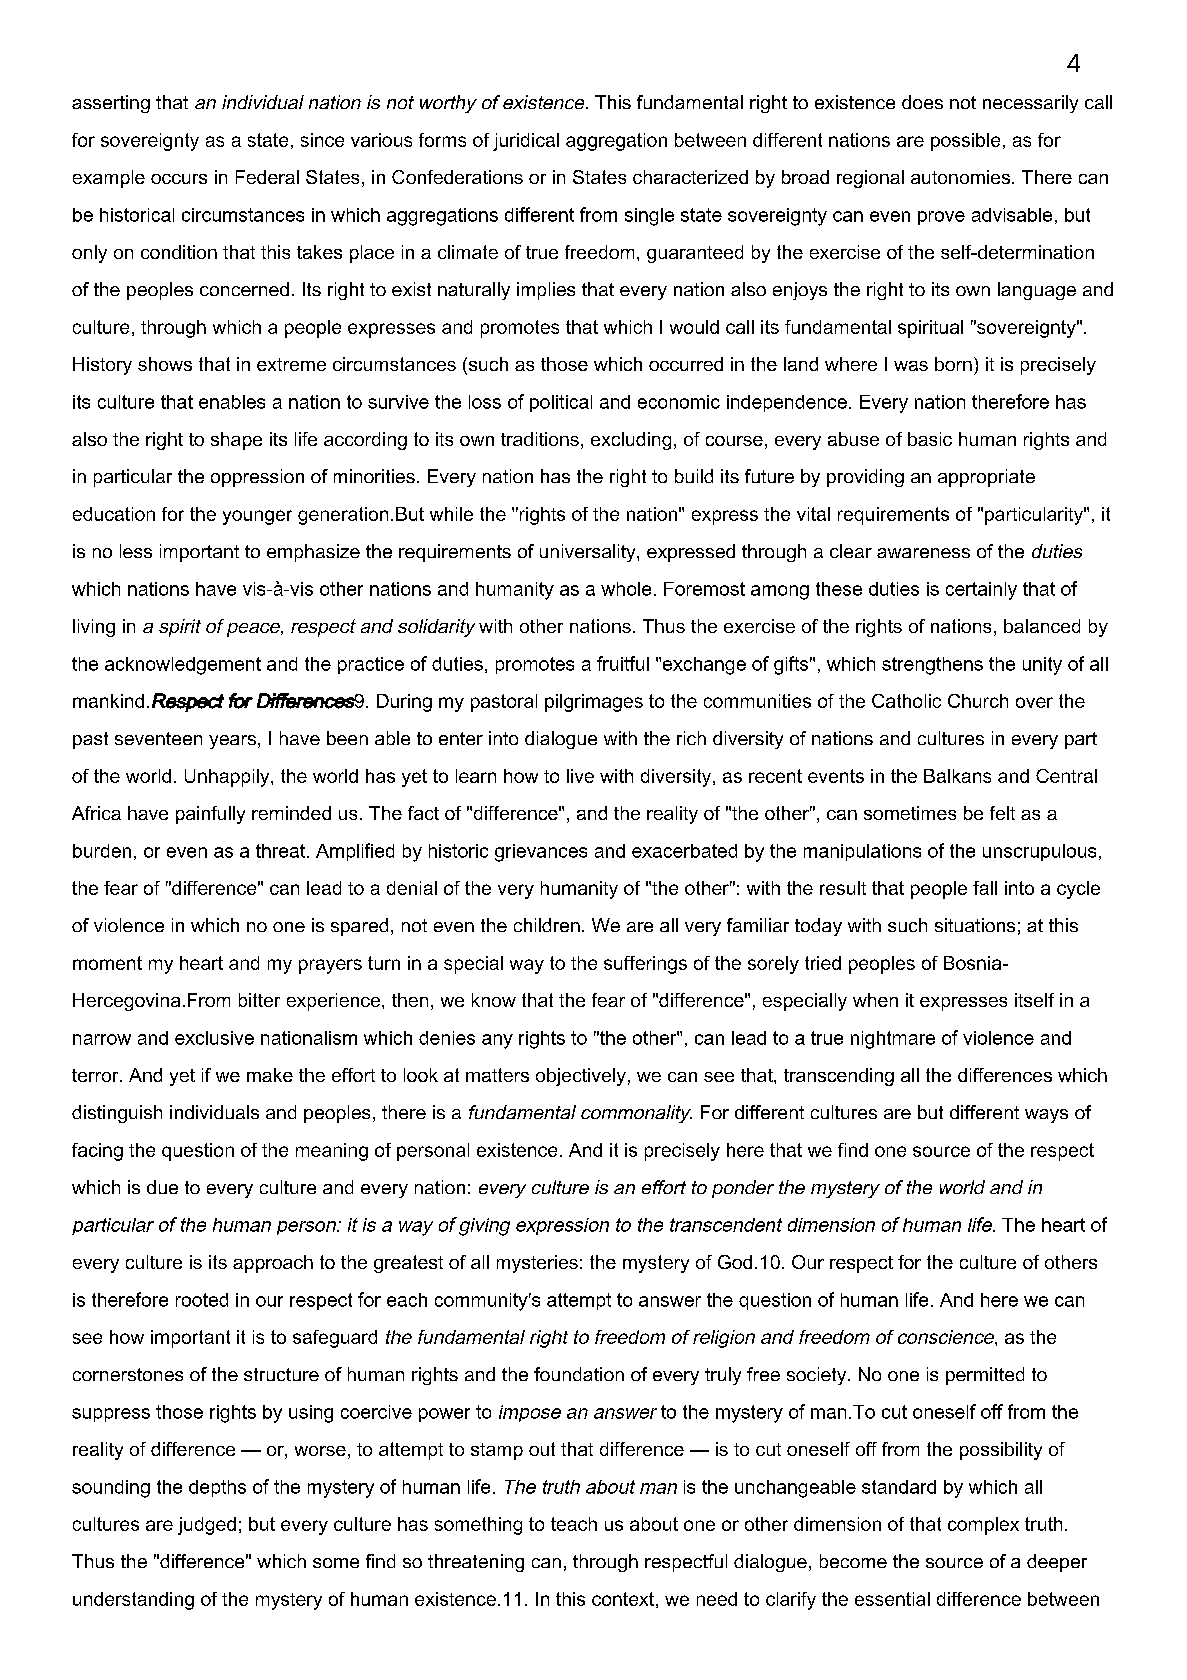 The width and height of the screenshot is (1187, 1680). Describe the element at coordinates (207, 1526) in the screenshot. I see `judged` at that location.
